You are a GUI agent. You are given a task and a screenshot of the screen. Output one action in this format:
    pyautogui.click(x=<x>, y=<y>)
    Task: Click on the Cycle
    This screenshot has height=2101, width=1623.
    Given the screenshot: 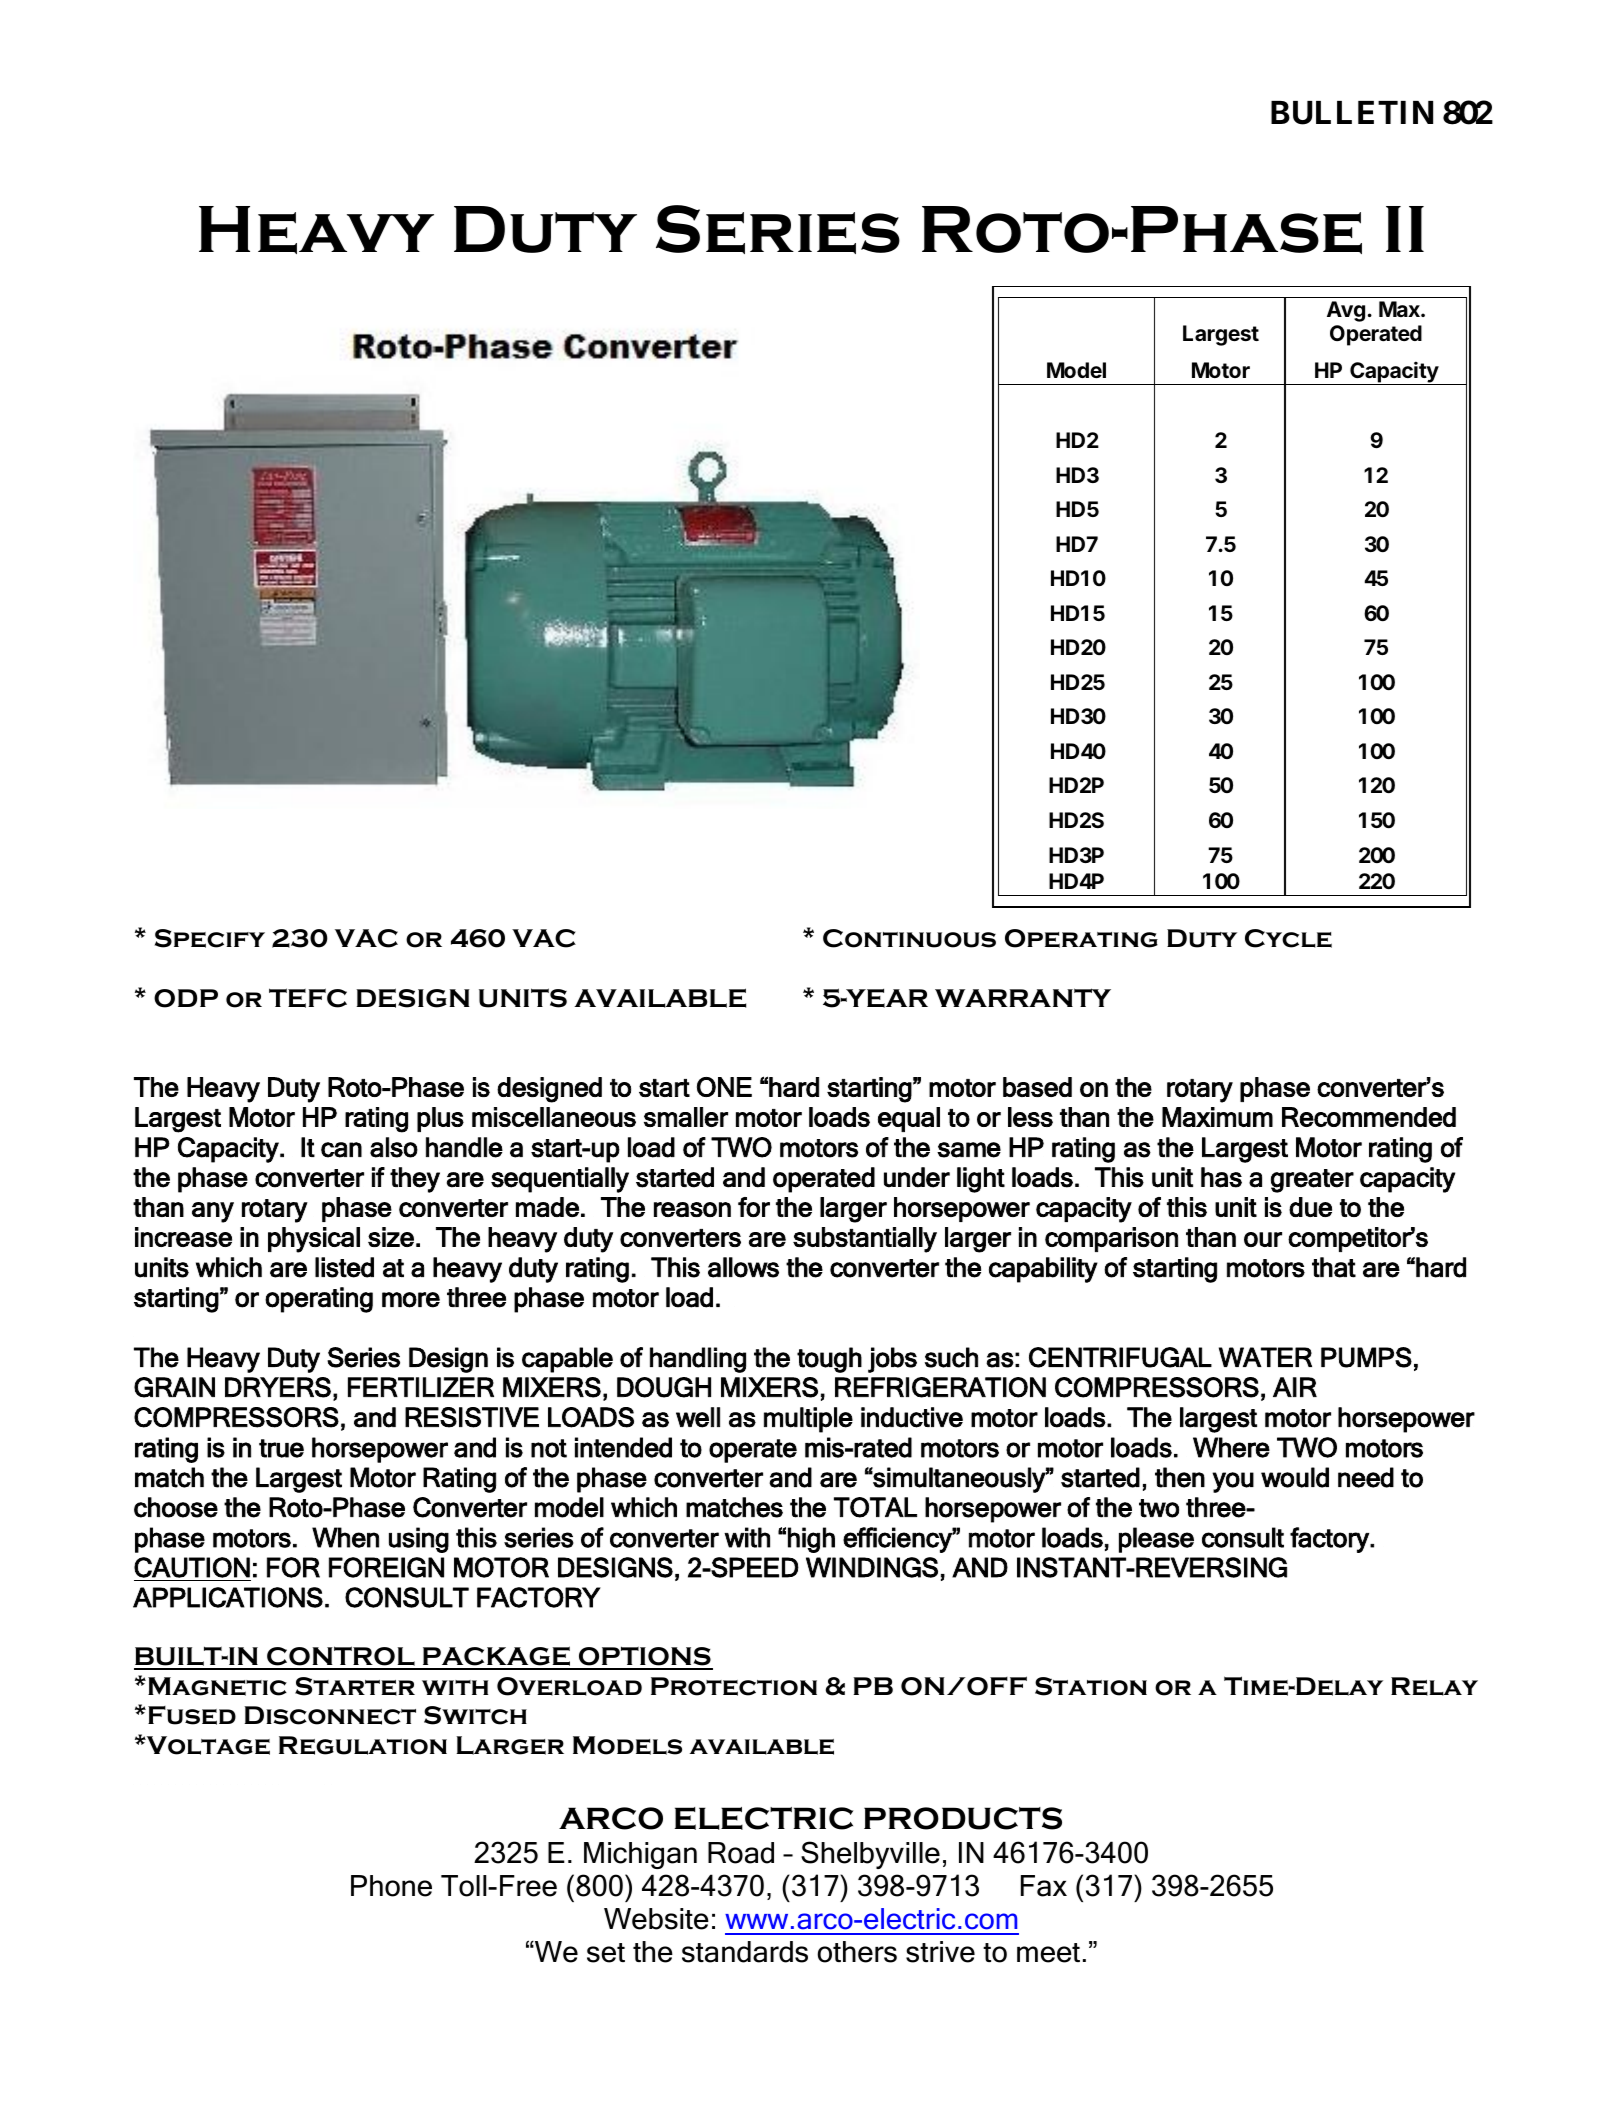 What is the action you would take?
    pyautogui.click(x=1288, y=938)
